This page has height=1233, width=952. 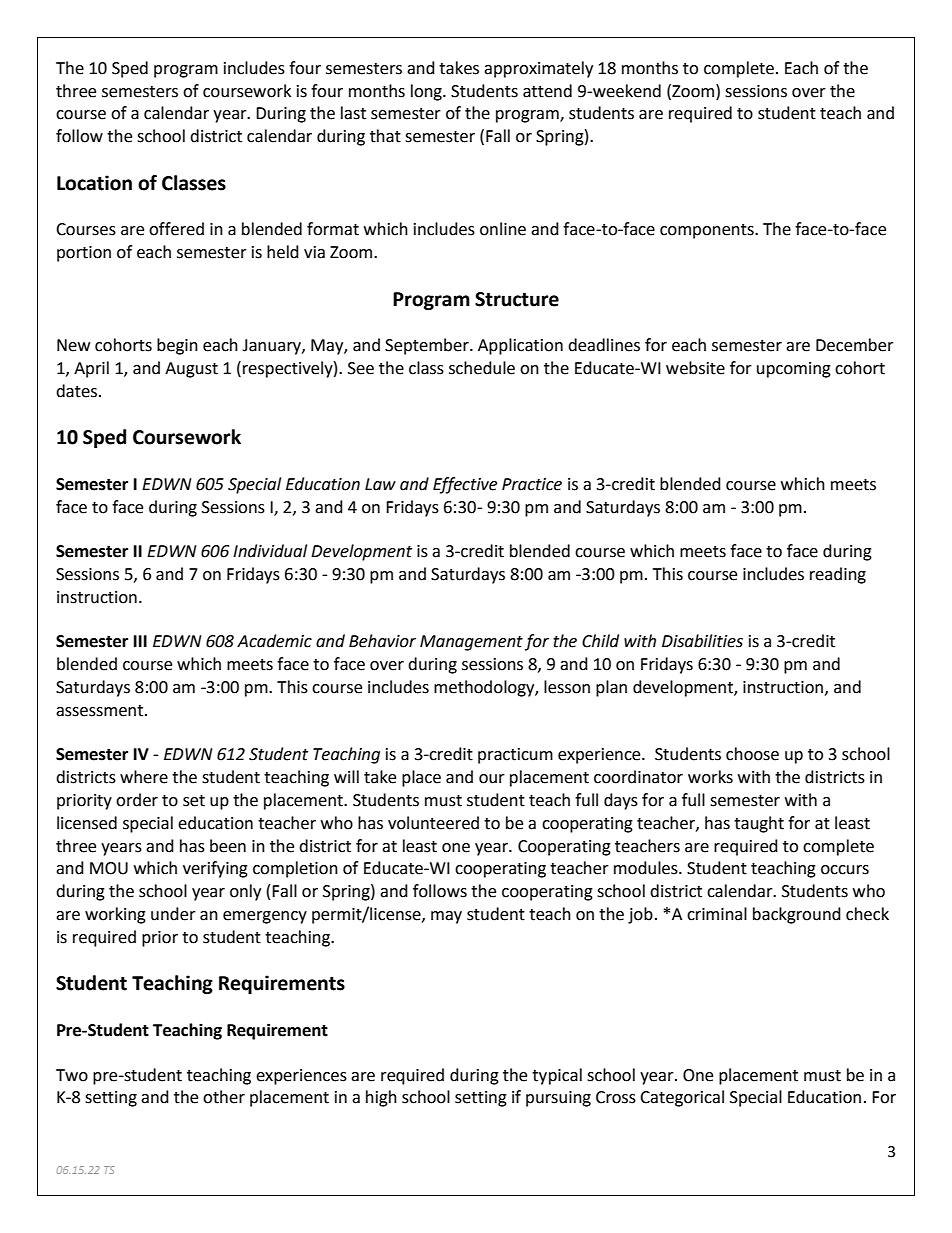 I want to click on III, so click(x=140, y=641).
